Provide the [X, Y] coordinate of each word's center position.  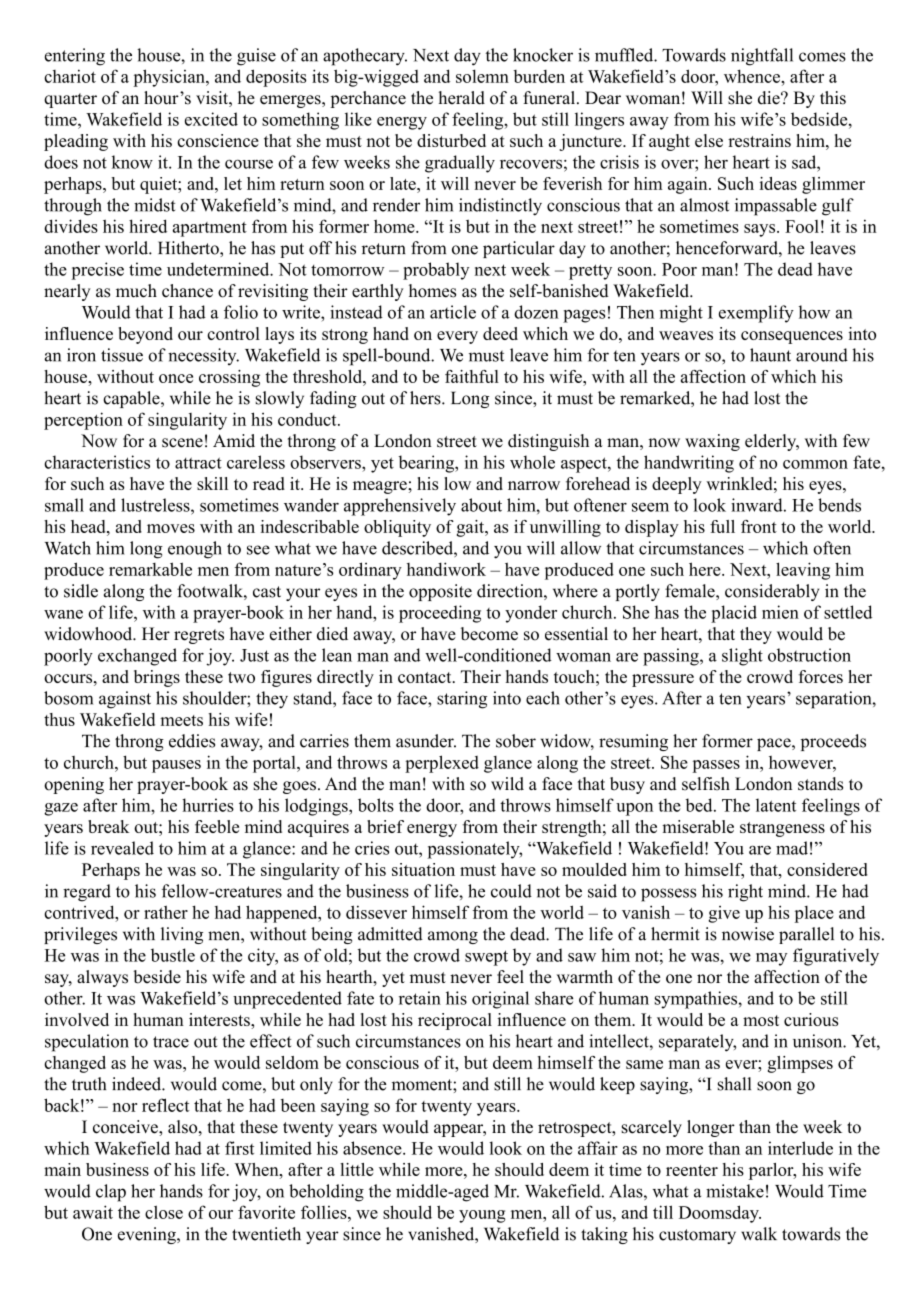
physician [170, 78]
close [164, 1212]
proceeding [440, 614]
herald [462, 98]
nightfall [762, 57]
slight [742, 657]
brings [157, 678]
